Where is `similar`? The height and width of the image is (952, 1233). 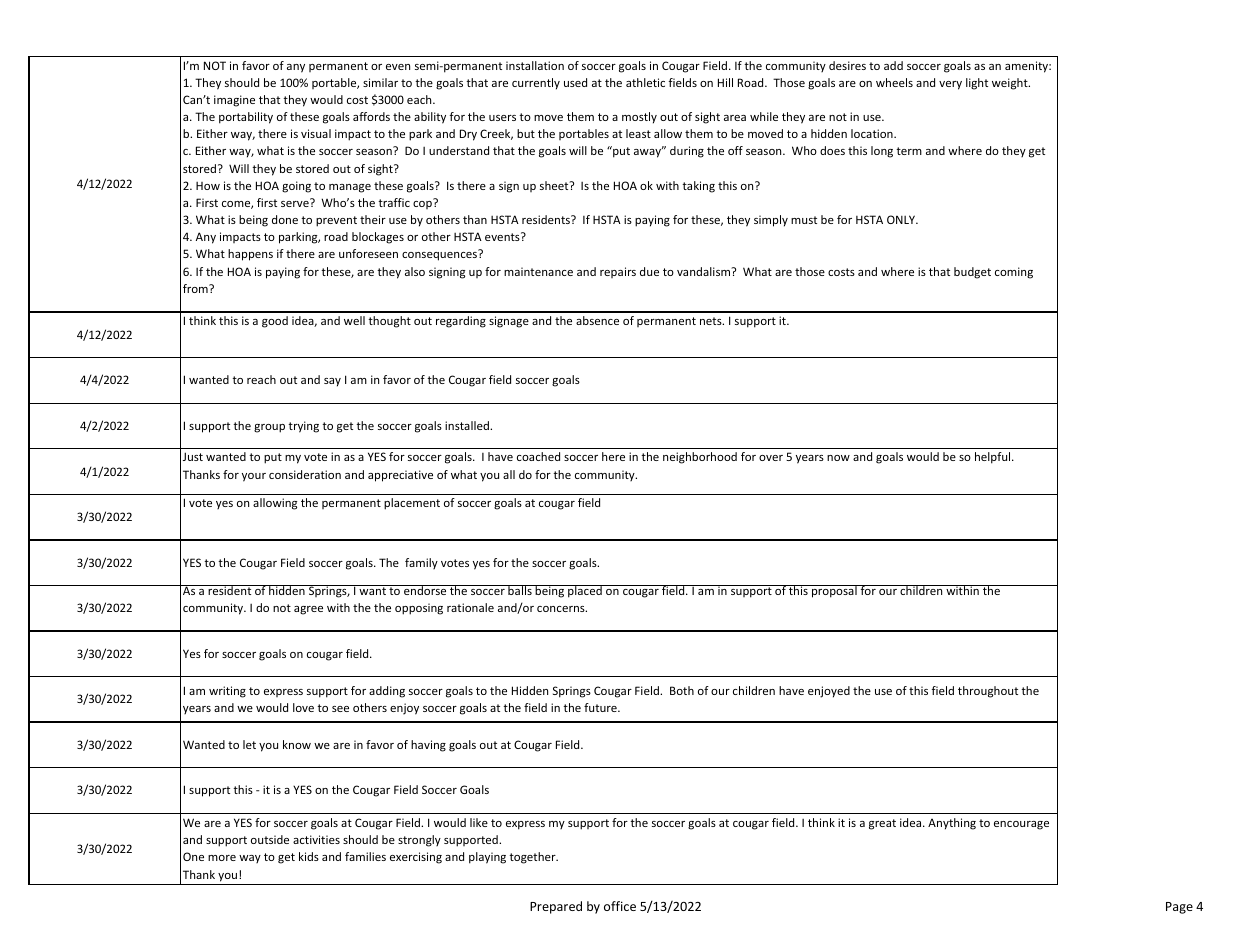
similar is located at coordinates (380, 82).
